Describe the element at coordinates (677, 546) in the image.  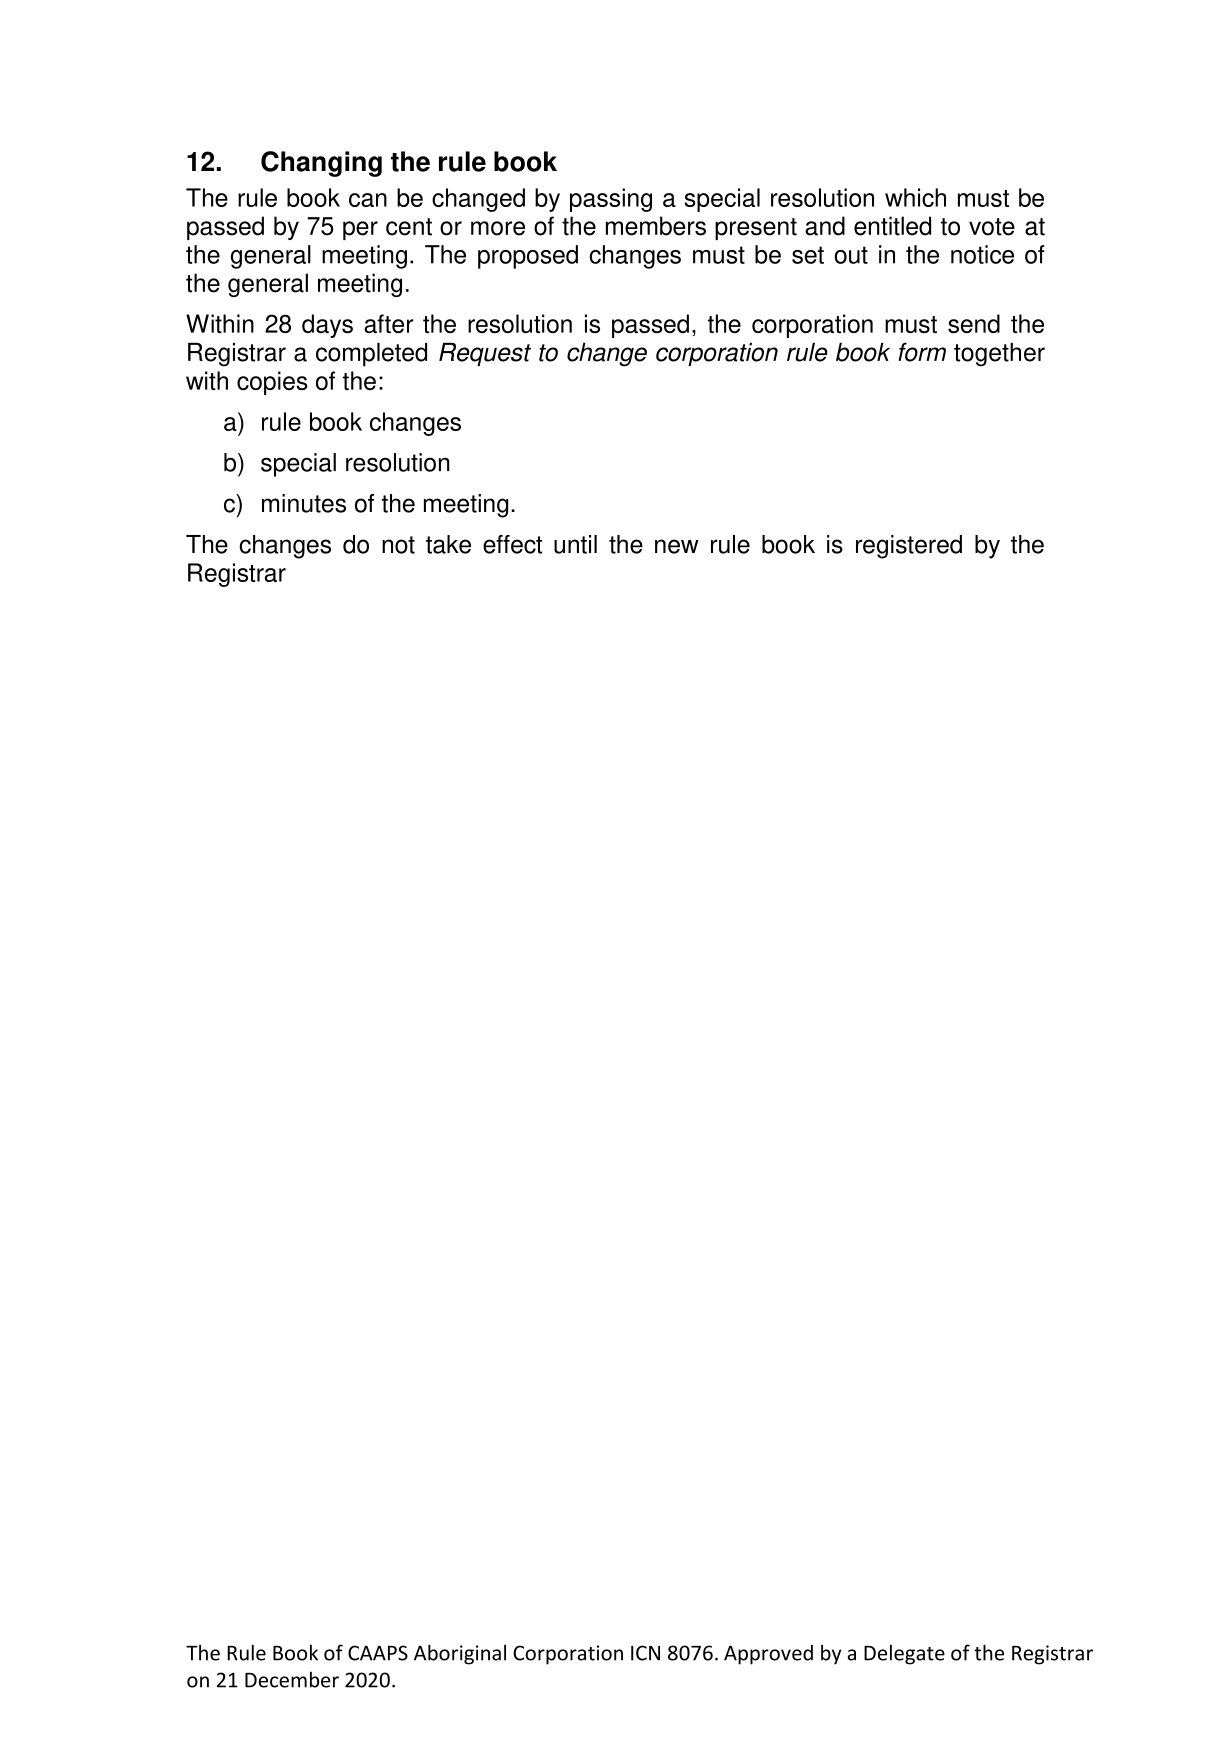
I see `new` at that location.
